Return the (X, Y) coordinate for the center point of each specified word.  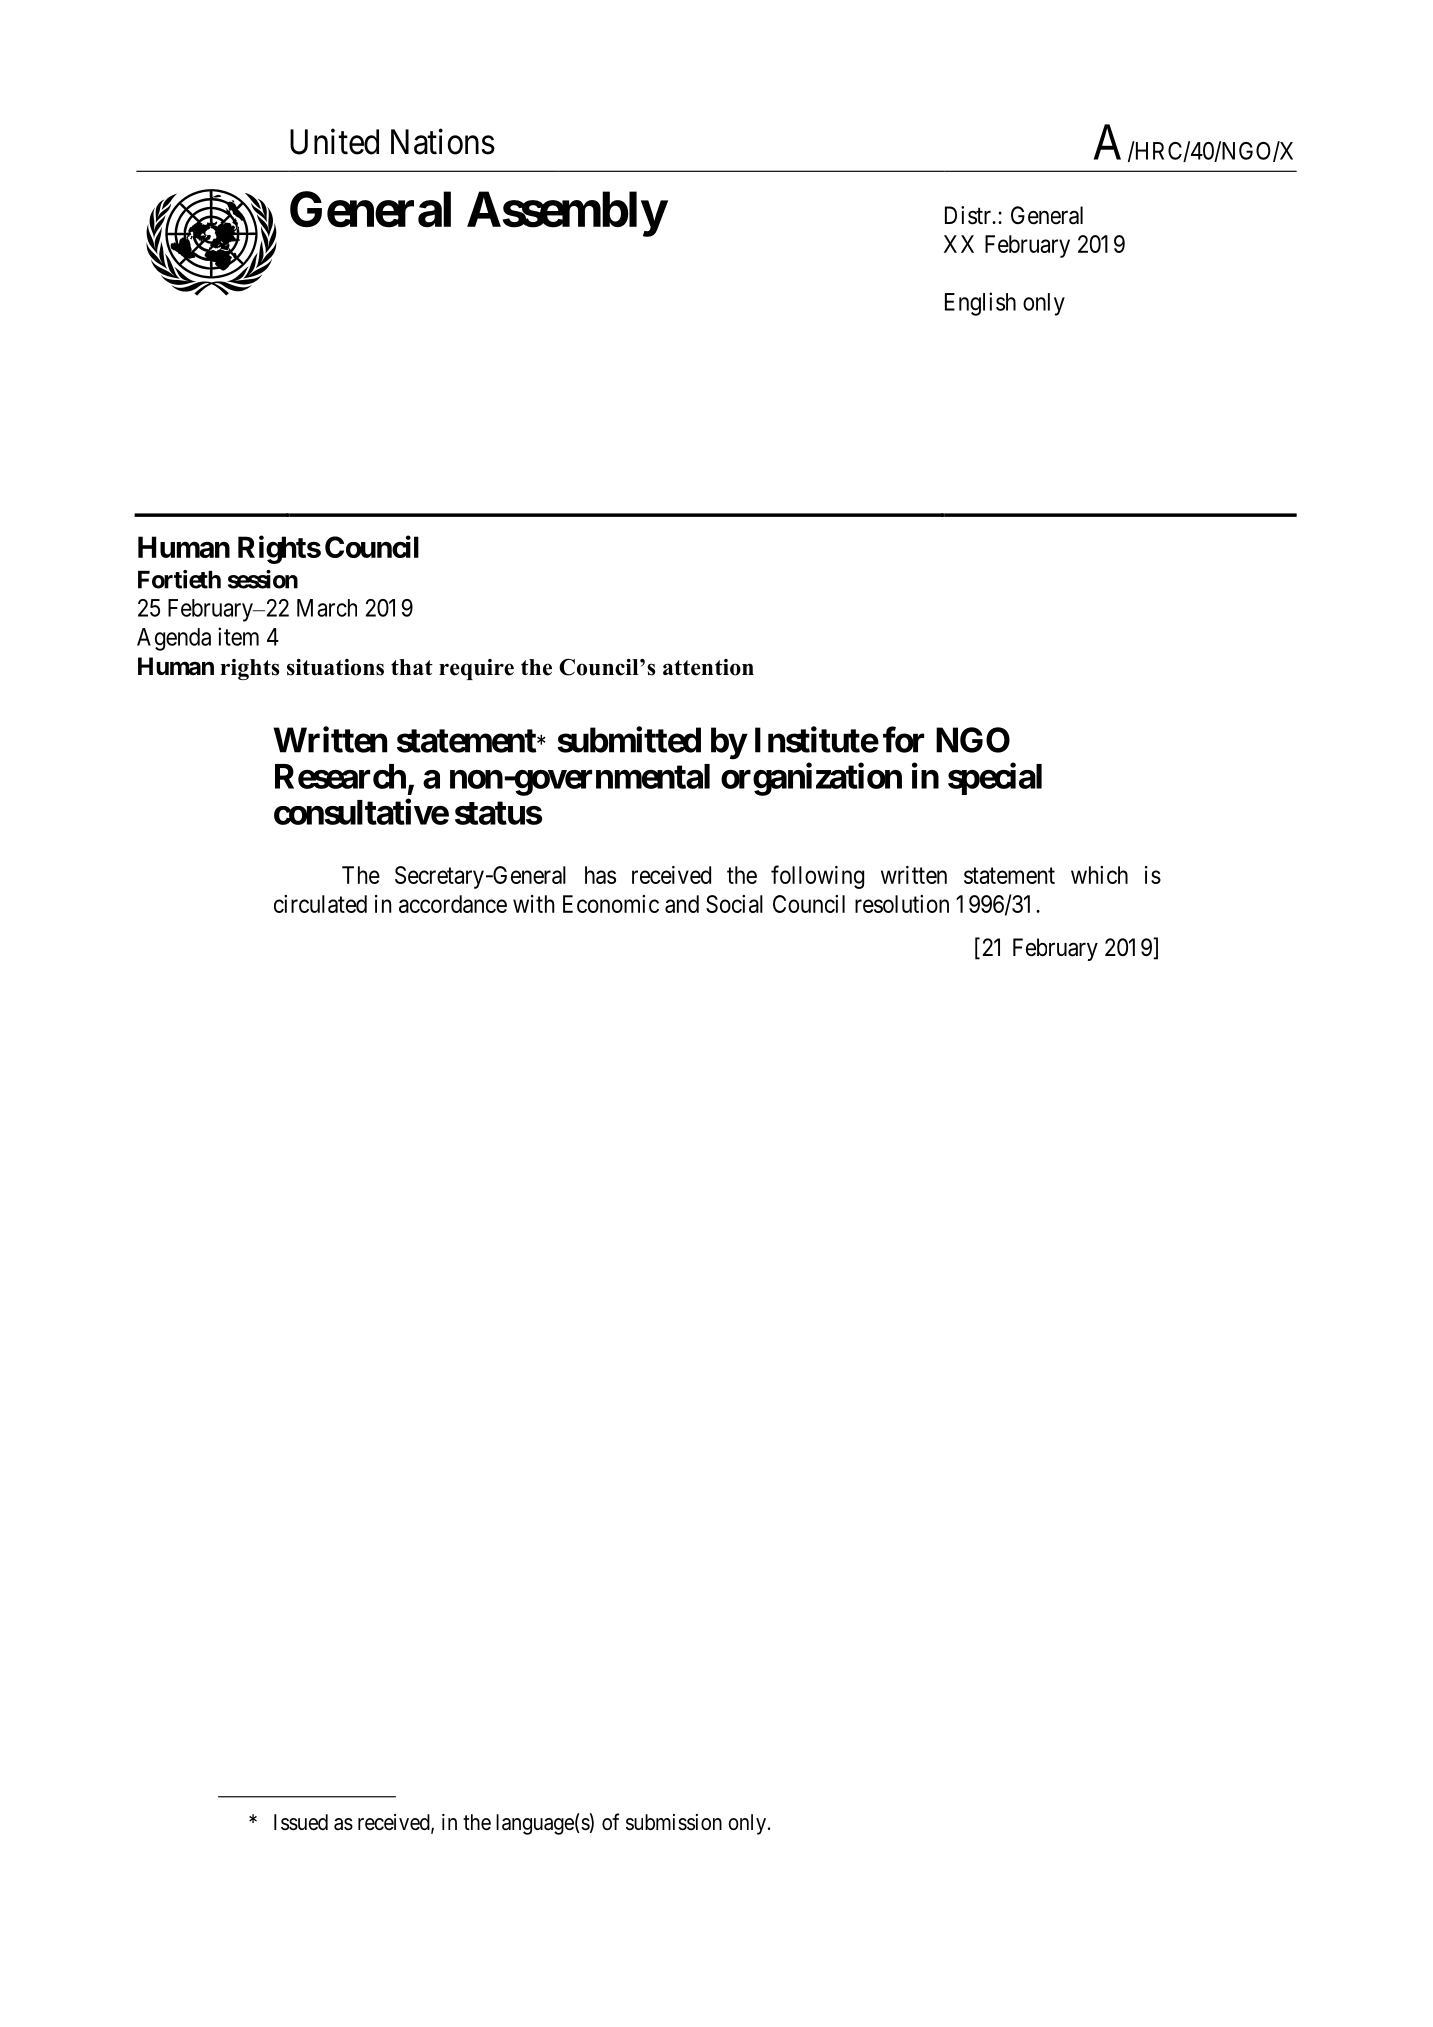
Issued (301, 1822)
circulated (320, 904)
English (980, 304)
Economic (611, 904)
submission (674, 1822)
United (334, 141)
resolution (902, 904)
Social (734, 904)
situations (335, 667)
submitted (629, 740)
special (995, 779)
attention (708, 667)
